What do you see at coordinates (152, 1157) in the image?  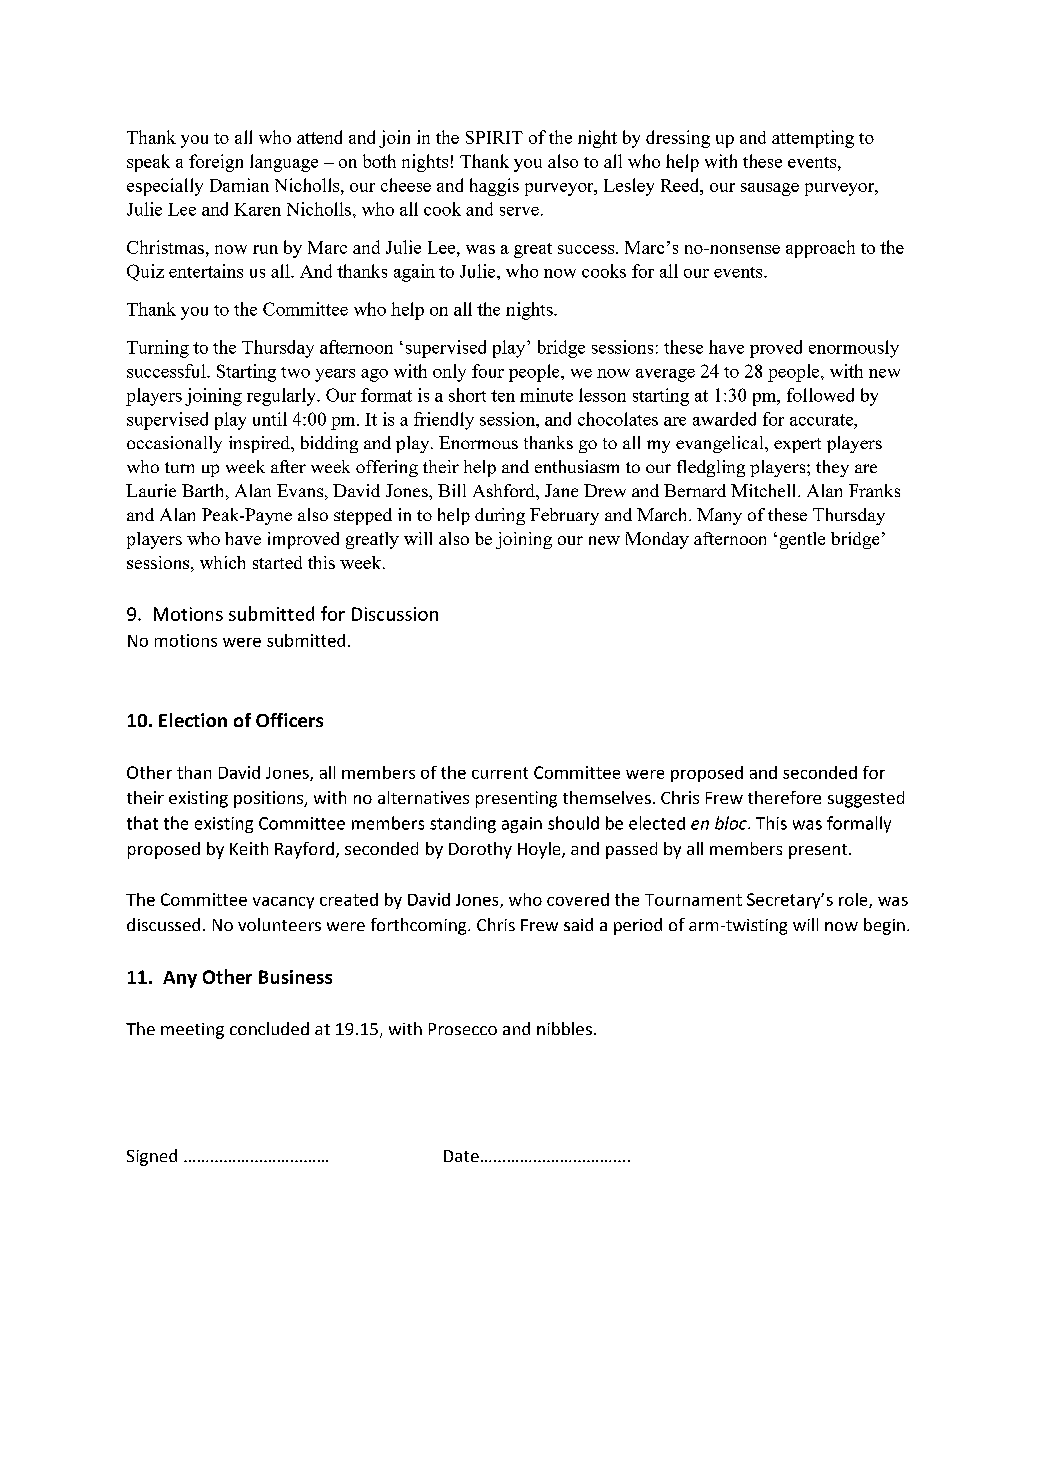 I see `Signed` at bounding box center [152, 1157].
